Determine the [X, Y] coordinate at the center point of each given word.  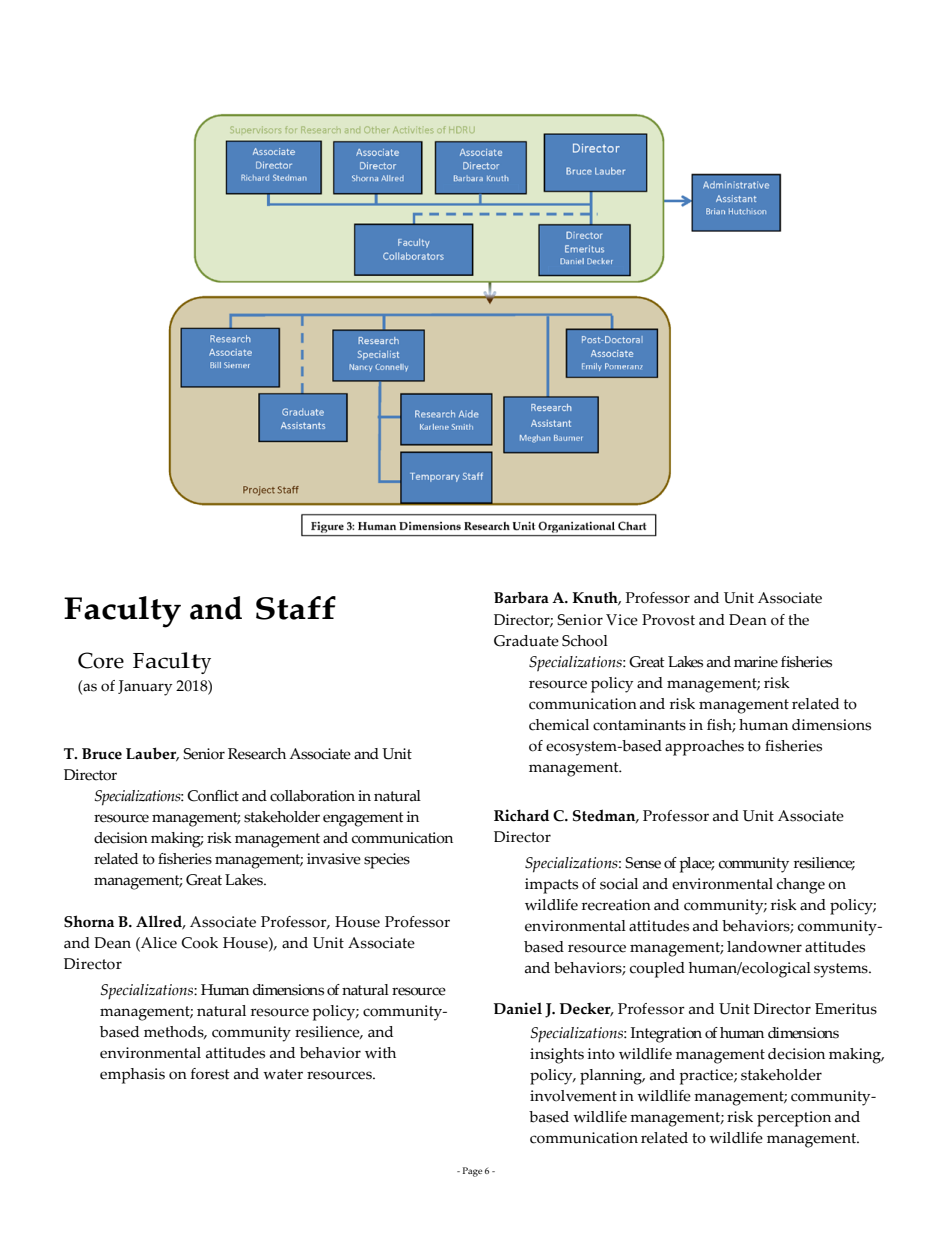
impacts [551, 886]
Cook [199, 943]
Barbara [521, 597]
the [798, 620]
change [801, 886]
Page [472, 1172]
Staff [296, 608]
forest [210, 1074]
